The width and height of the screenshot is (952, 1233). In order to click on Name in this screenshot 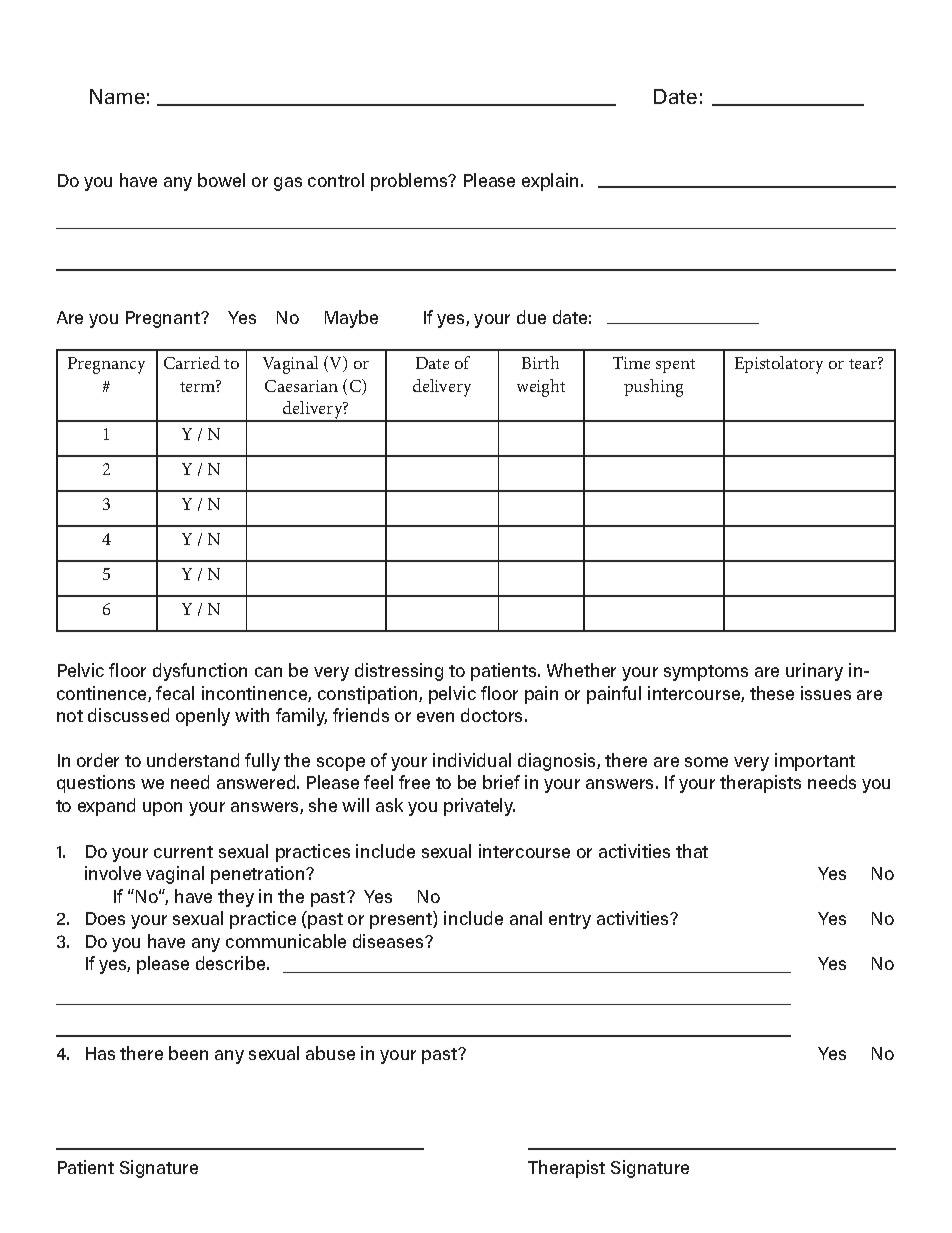, I will do `click(117, 96)`.
